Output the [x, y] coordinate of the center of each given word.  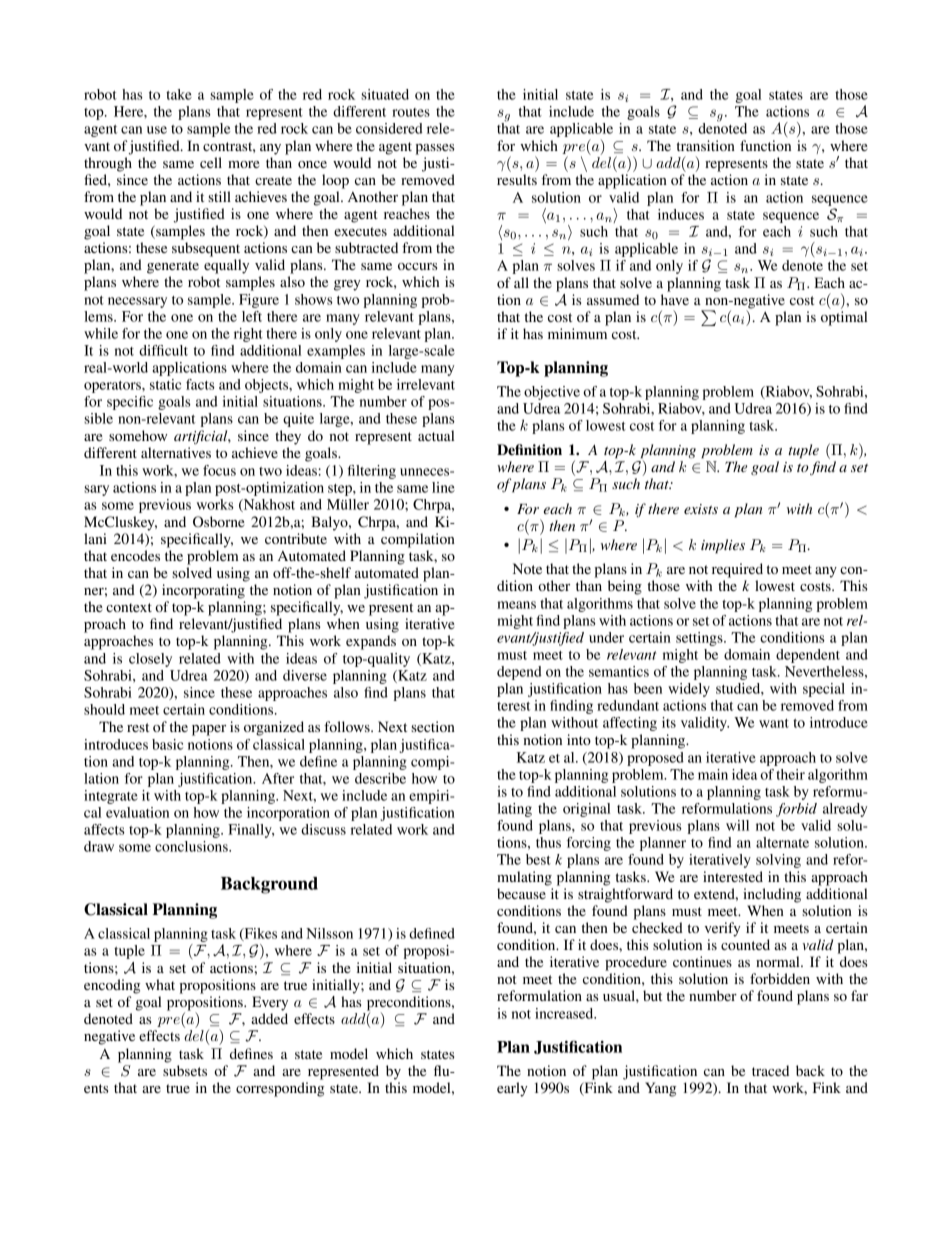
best [538, 859]
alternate [782, 842]
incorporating [203, 591]
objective [552, 393]
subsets [185, 1070]
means [516, 605]
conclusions [192, 846]
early [512, 1089]
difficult [163, 350]
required [737, 570]
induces [681, 214]
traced [770, 1070]
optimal [844, 318]
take [179, 94]
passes [434, 149]
